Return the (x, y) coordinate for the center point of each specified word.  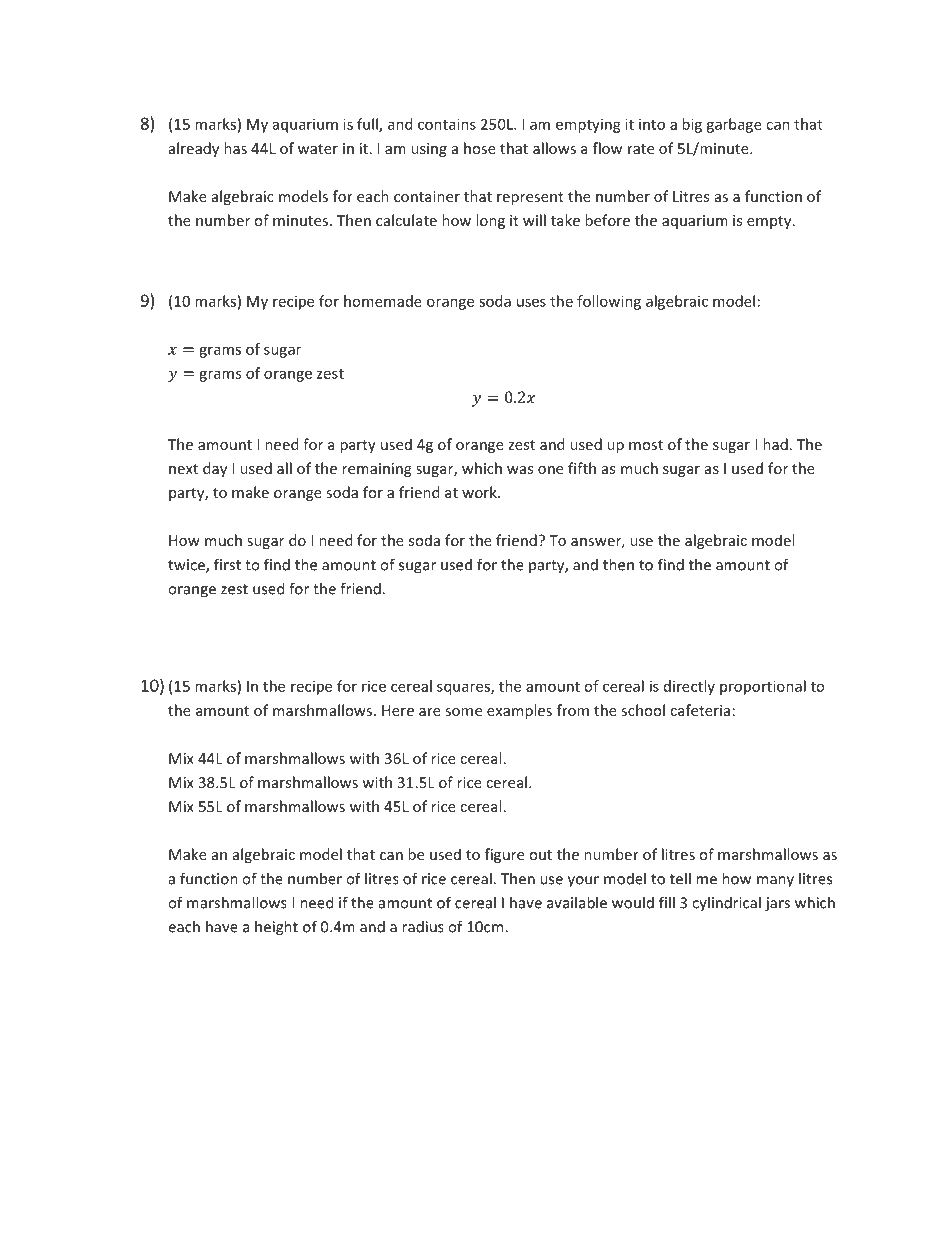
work (480, 492)
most (646, 445)
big (692, 125)
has (235, 148)
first (227, 564)
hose (480, 148)
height (276, 928)
